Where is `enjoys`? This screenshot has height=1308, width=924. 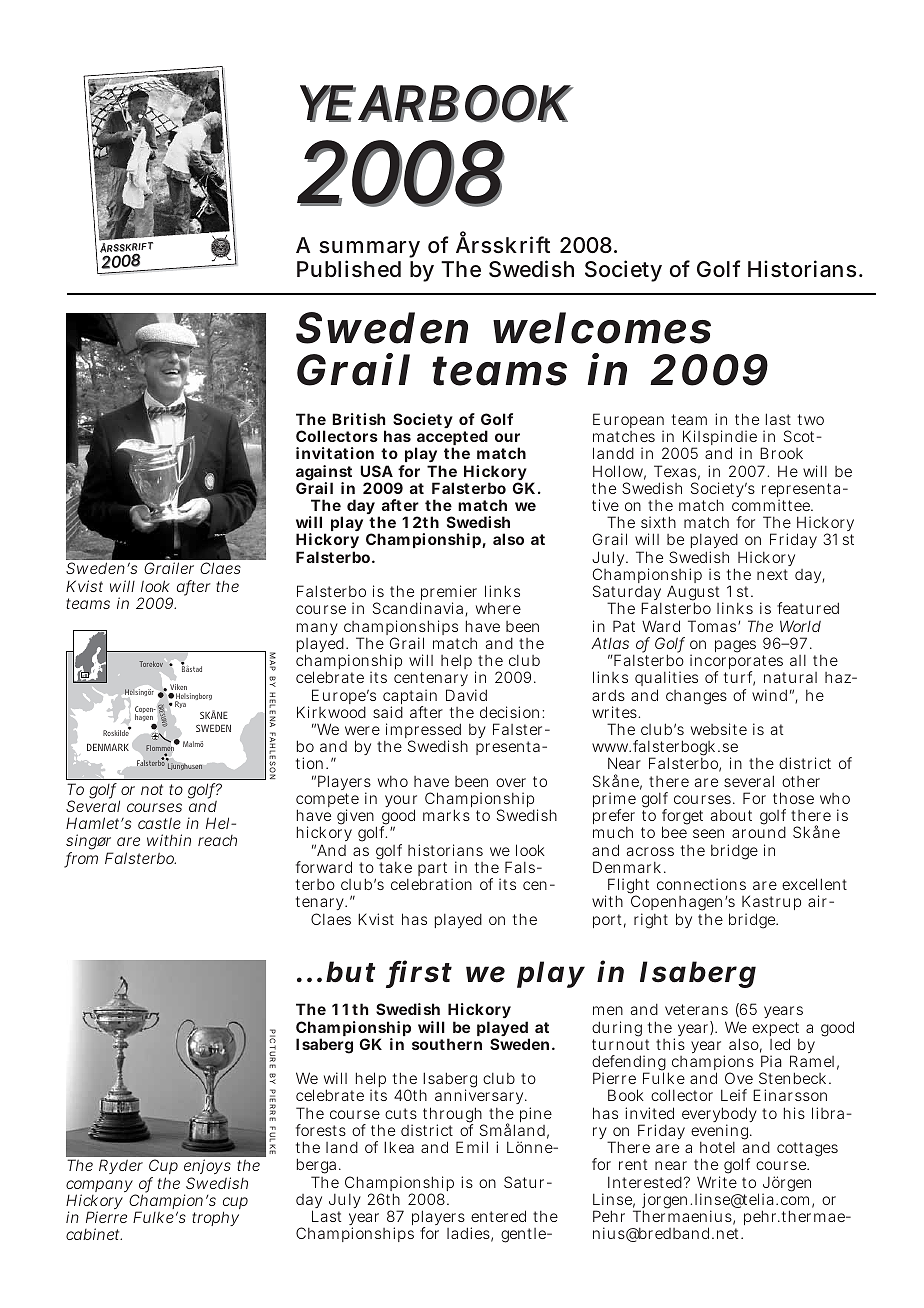
enjoys is located at coordinates (207, 1168).
